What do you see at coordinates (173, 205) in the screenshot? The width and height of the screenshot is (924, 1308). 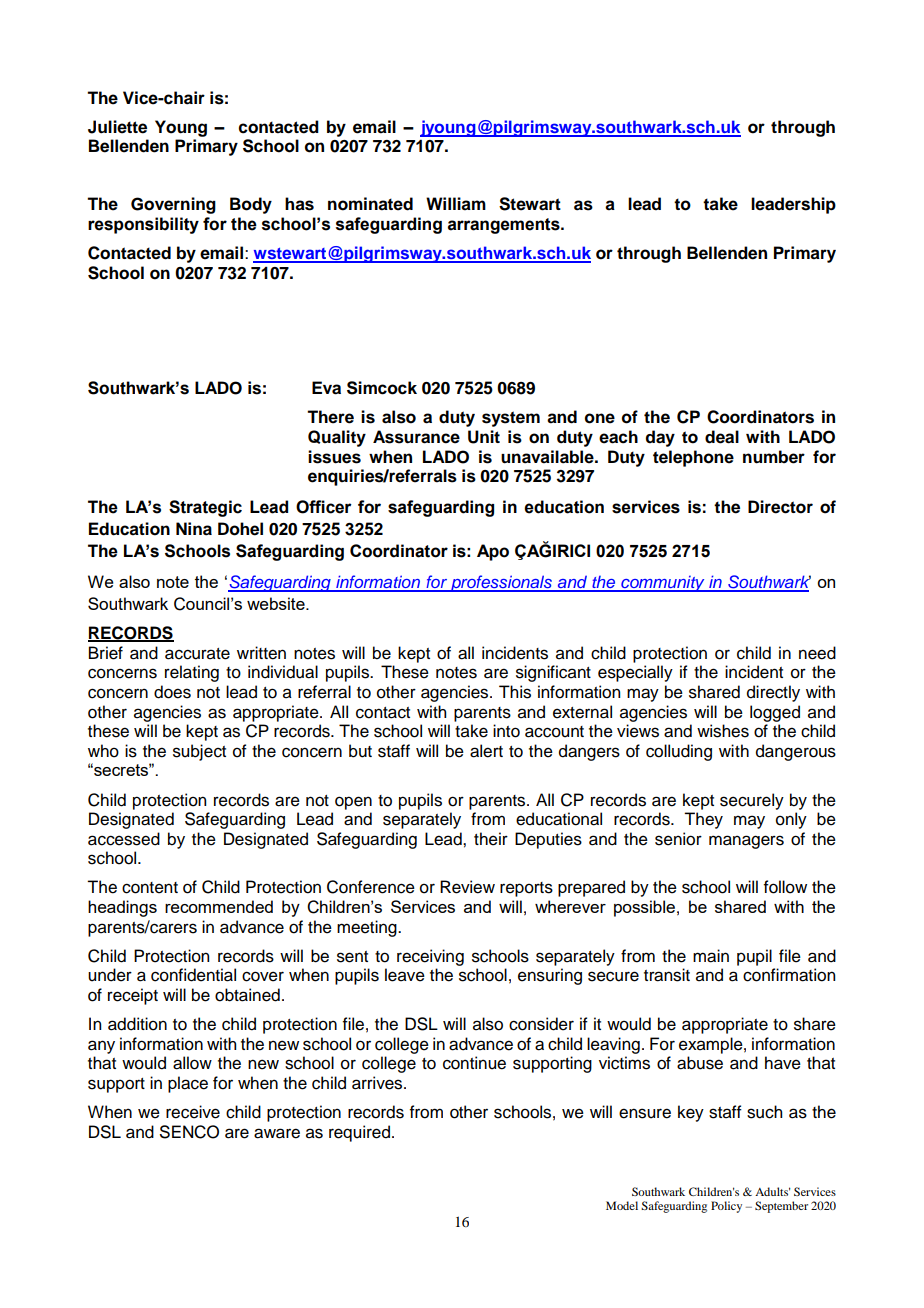 I see `Governing` at bounding box center [173, 205].
